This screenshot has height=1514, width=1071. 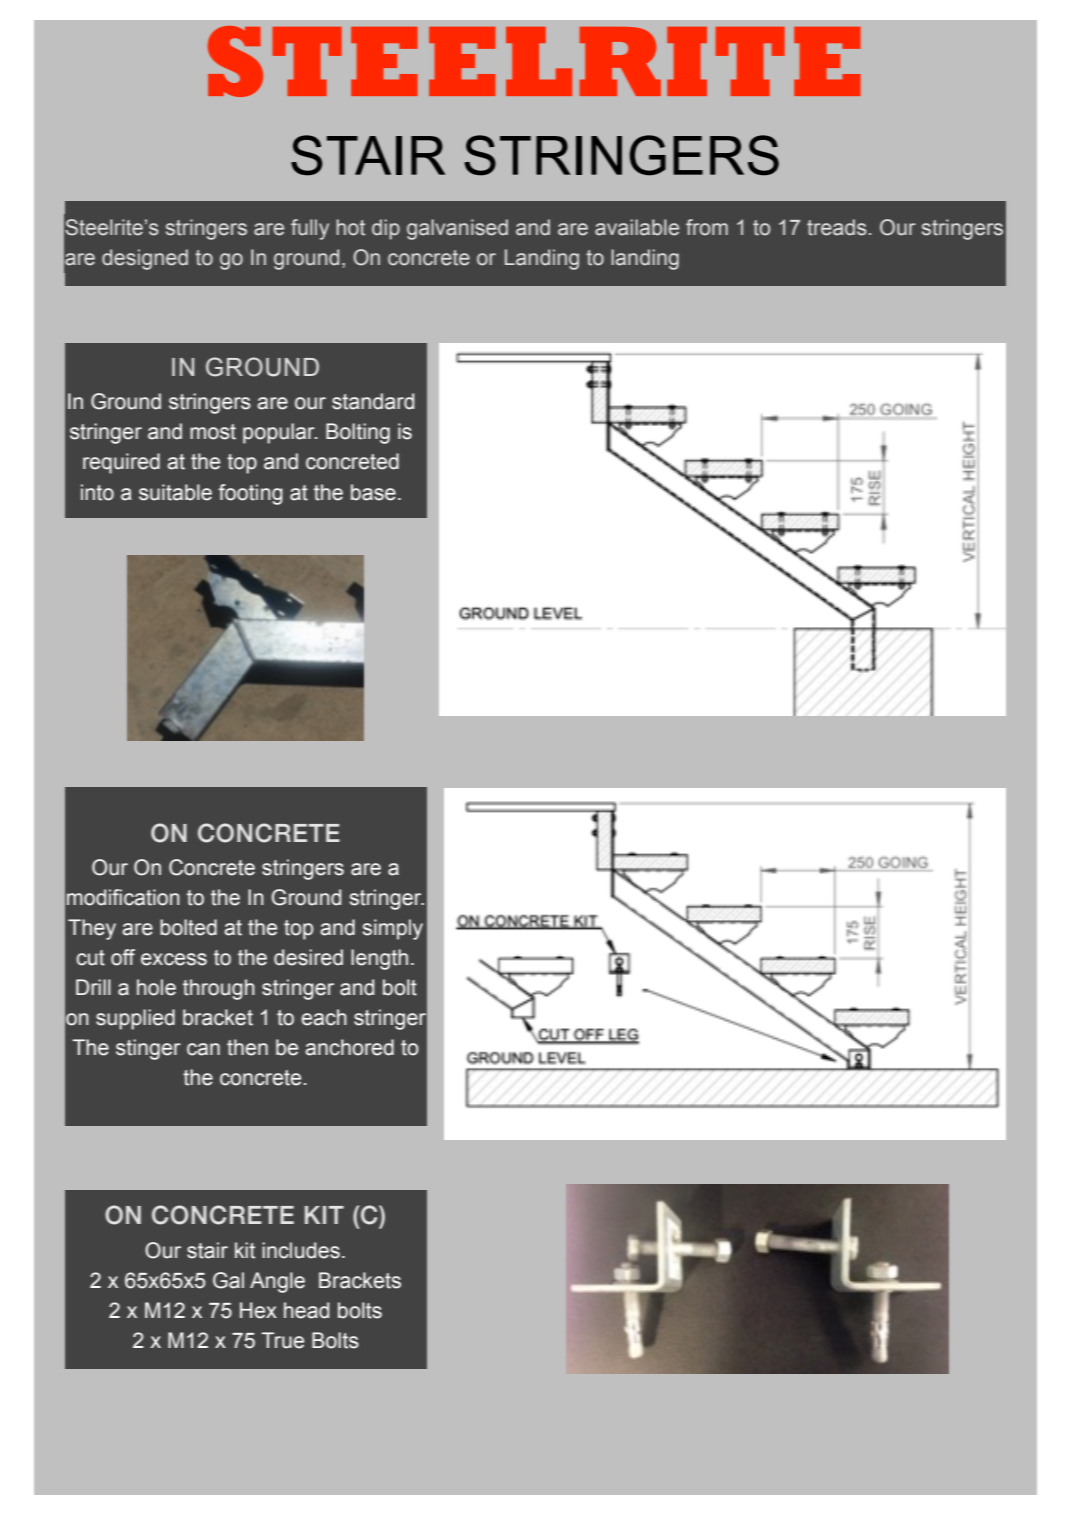 What do you see at coordinates (707, 227) in the screenshot?
I see `from` at bounding box center [707, 227].
